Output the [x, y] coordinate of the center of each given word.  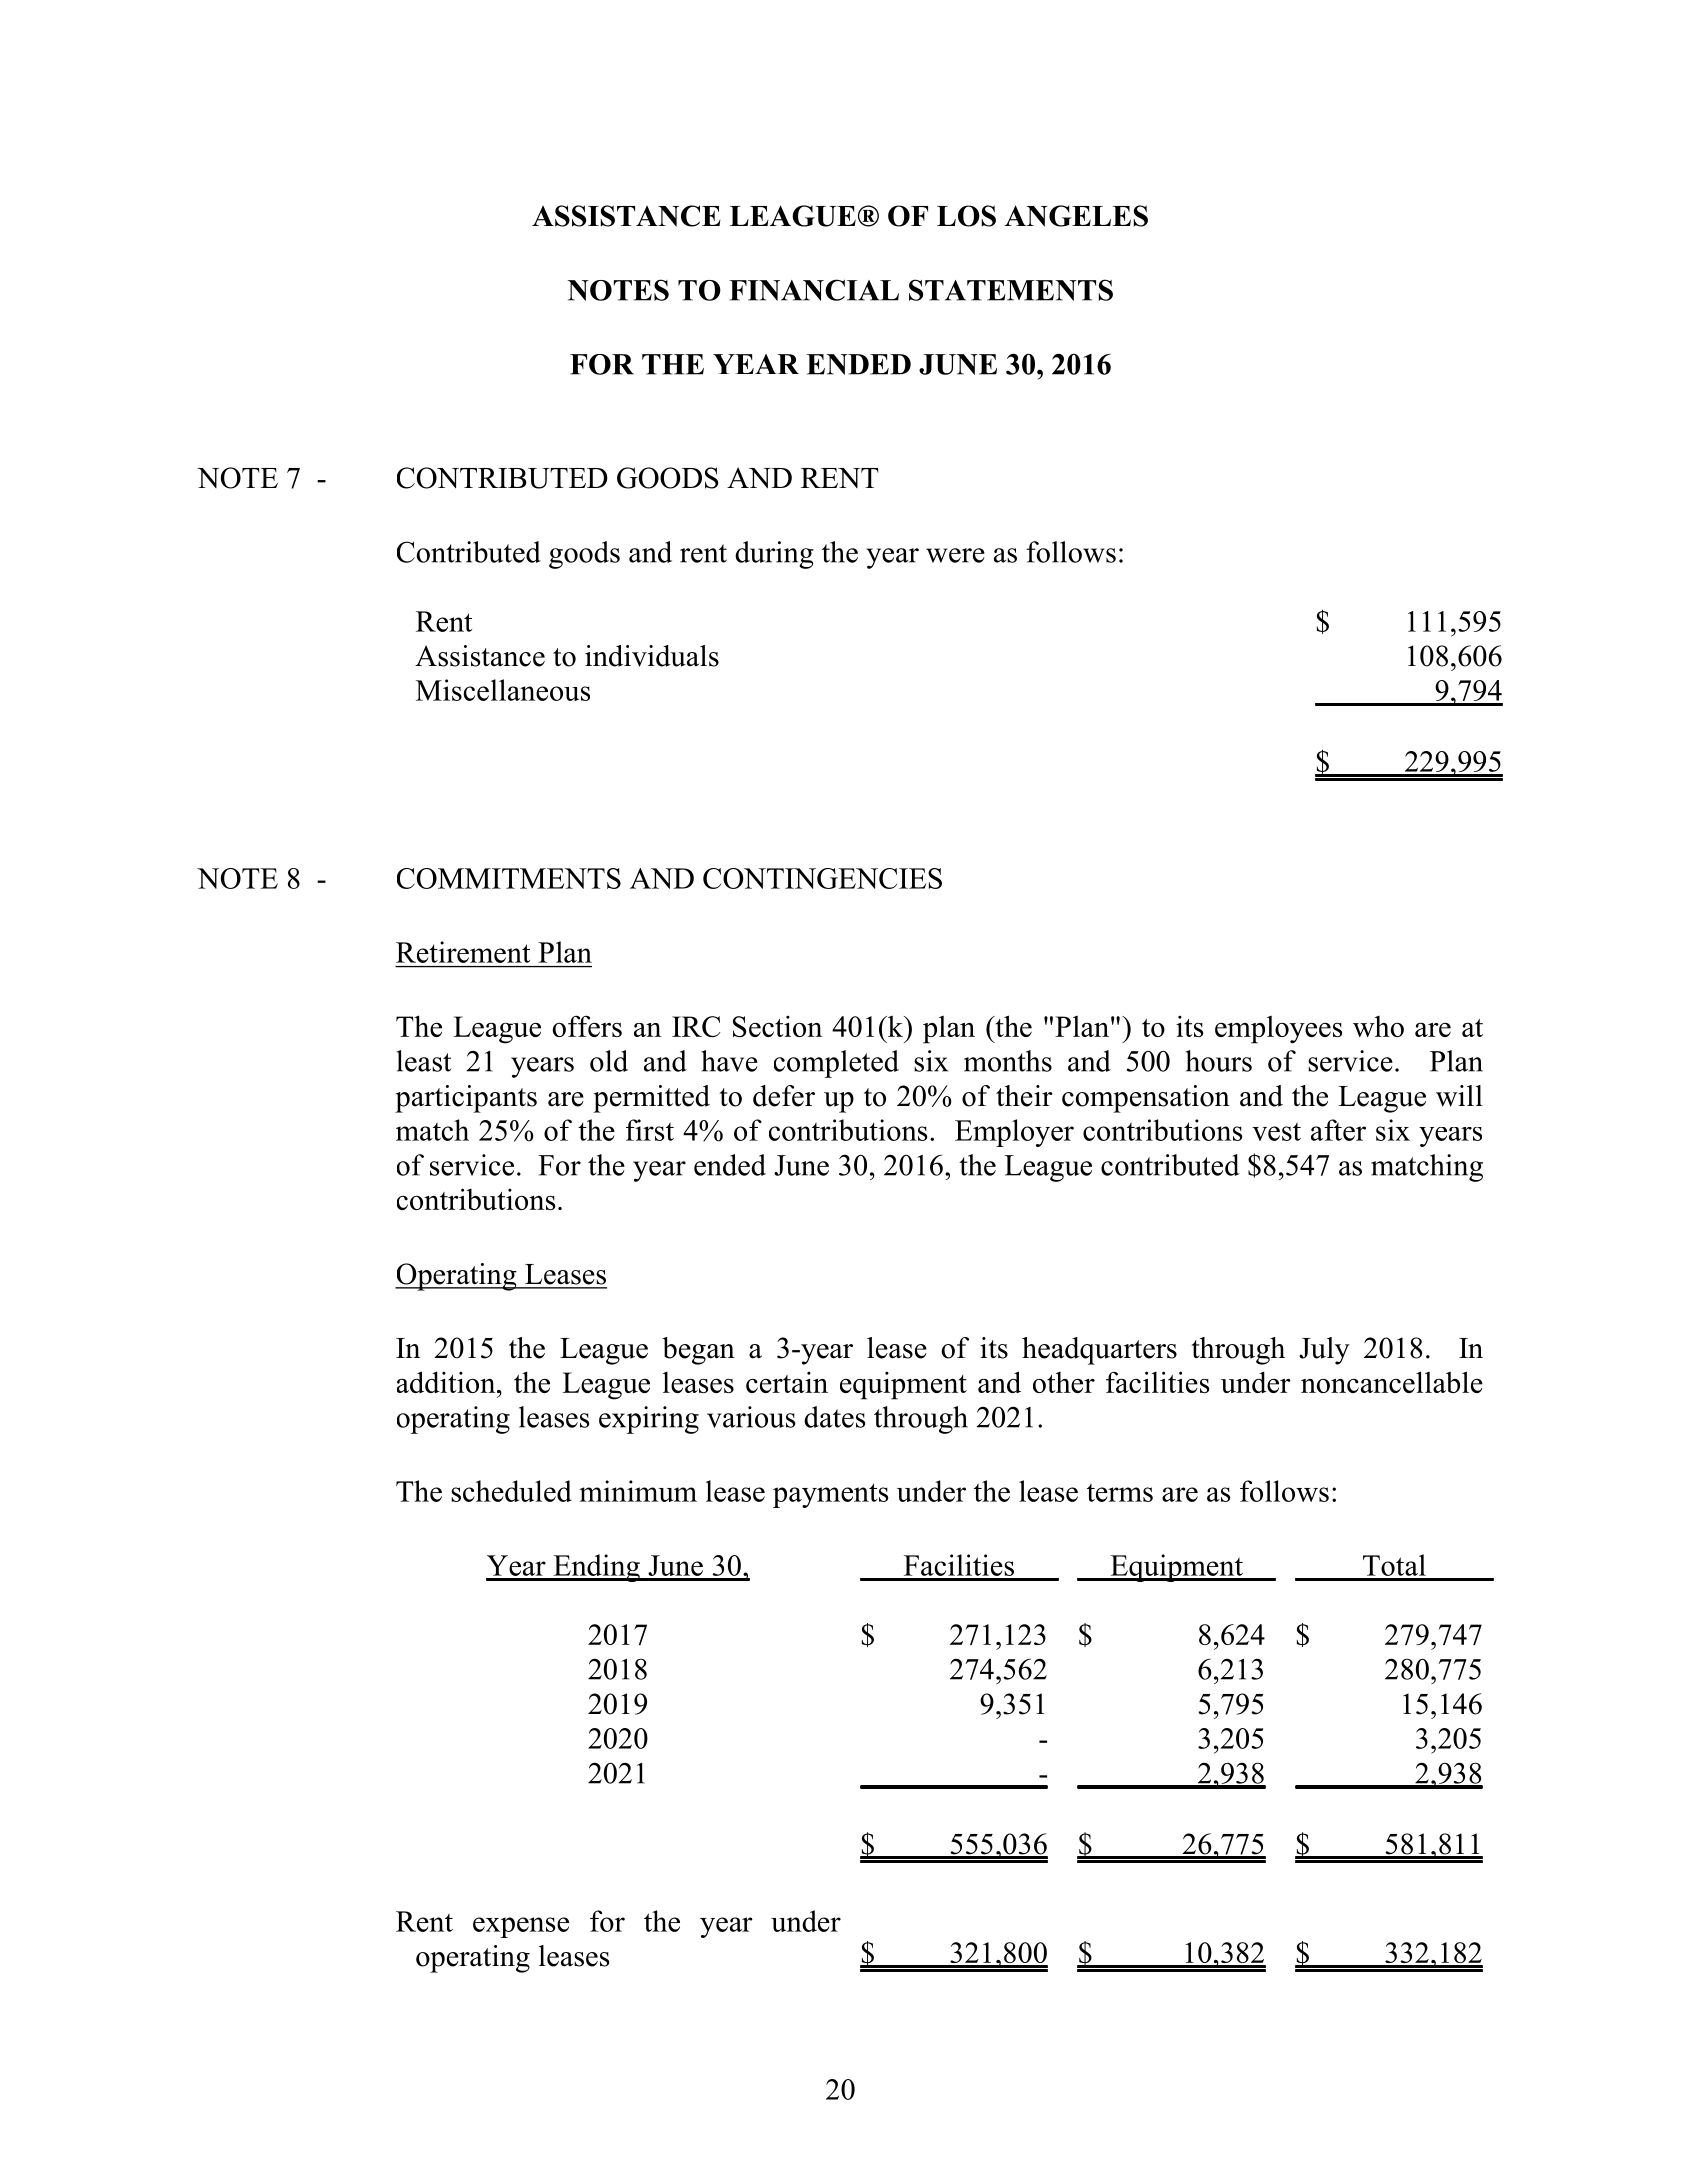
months [1008, 1061]
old [609, 1061]
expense [521, 1927]
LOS [966, 216]
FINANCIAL [814, 290]
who [1378, 1026]
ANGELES [1076, 216]
